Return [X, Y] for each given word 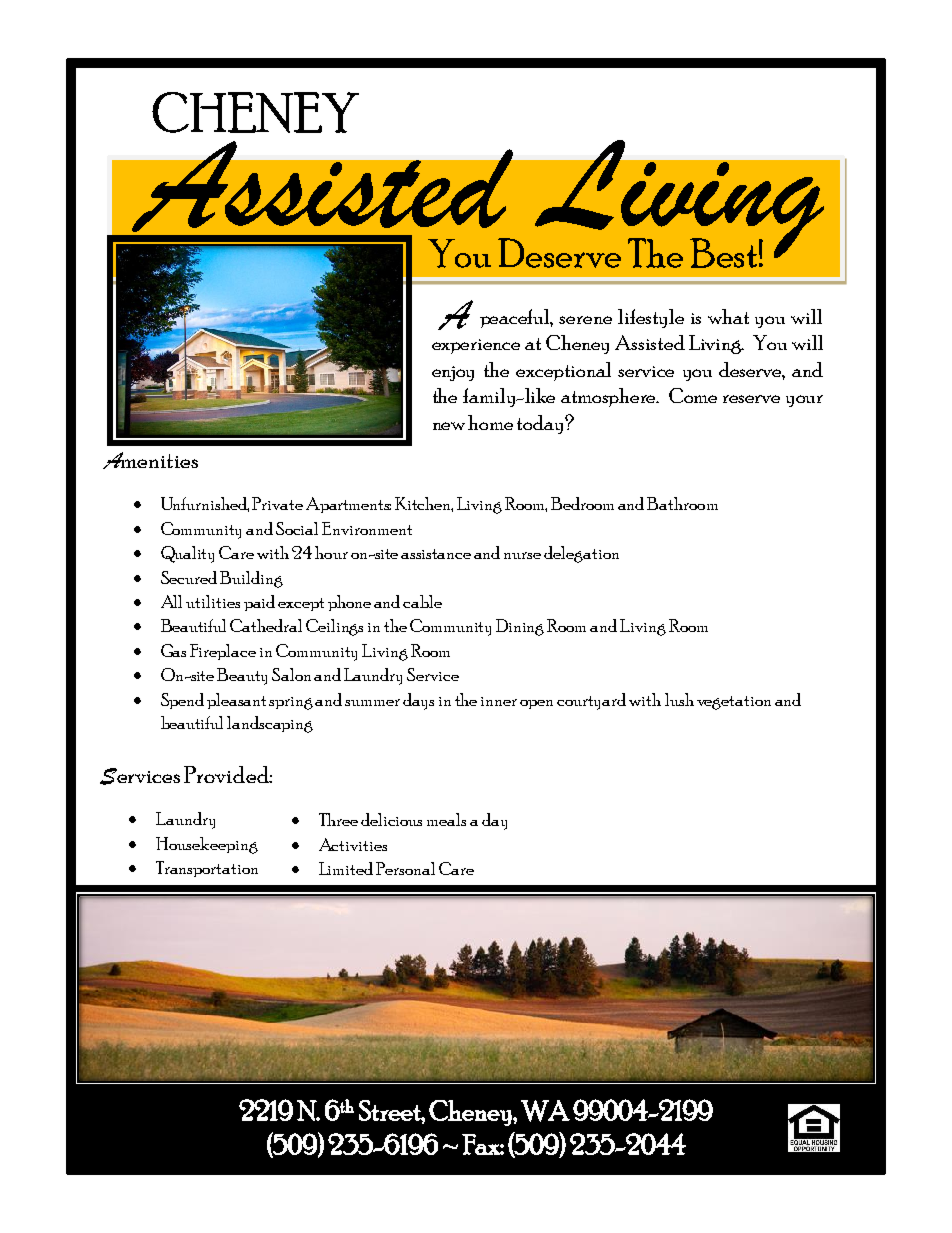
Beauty [242, 676]
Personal [405, 868]
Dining [520, 627]
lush [679, 699]
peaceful [516, 318]
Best [723, 253]
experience [476, 346]
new [449, 426]
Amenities [150, 460]
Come [693, 395]
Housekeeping [207, 845]
